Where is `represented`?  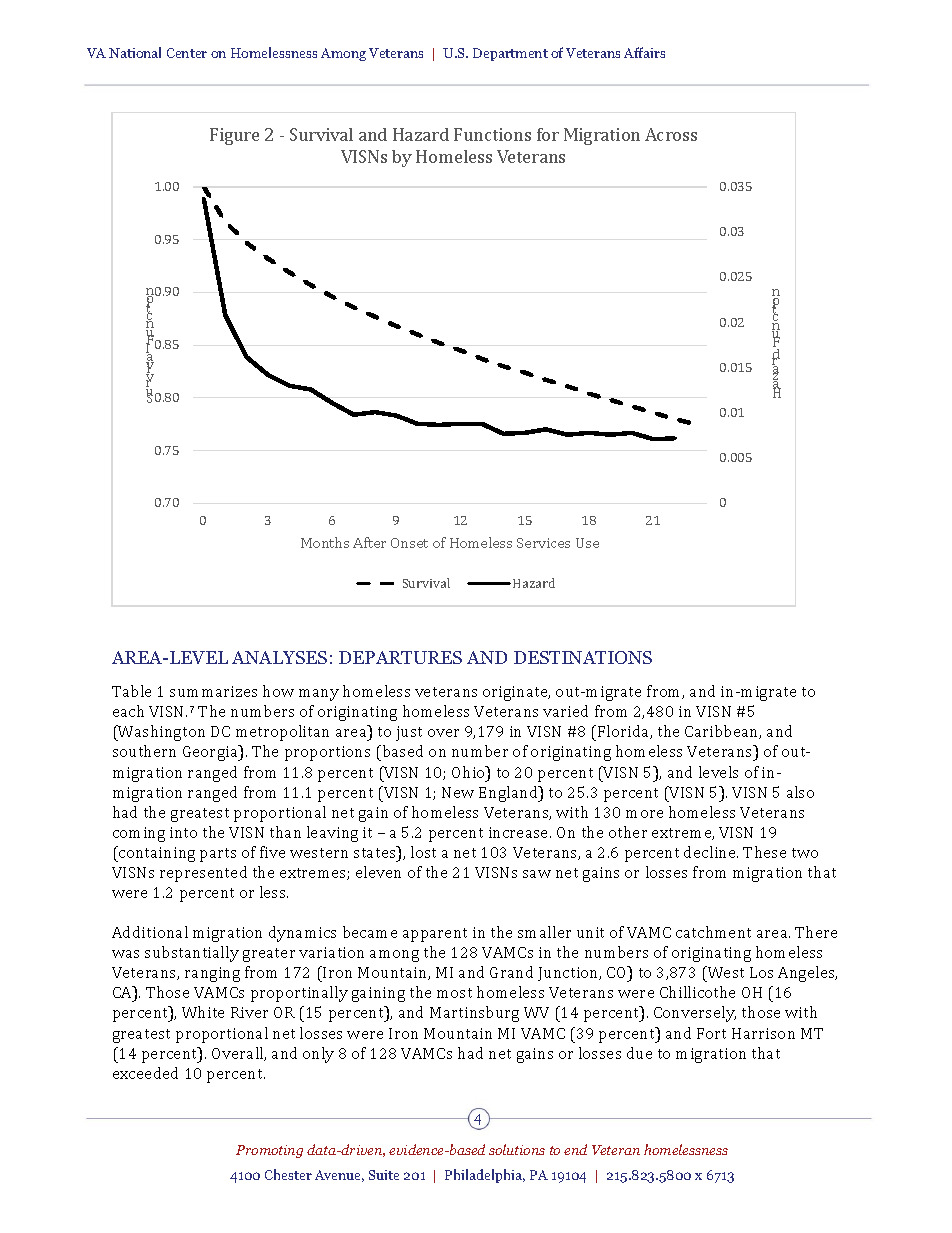
represented is located at coordinates (203, 874).
